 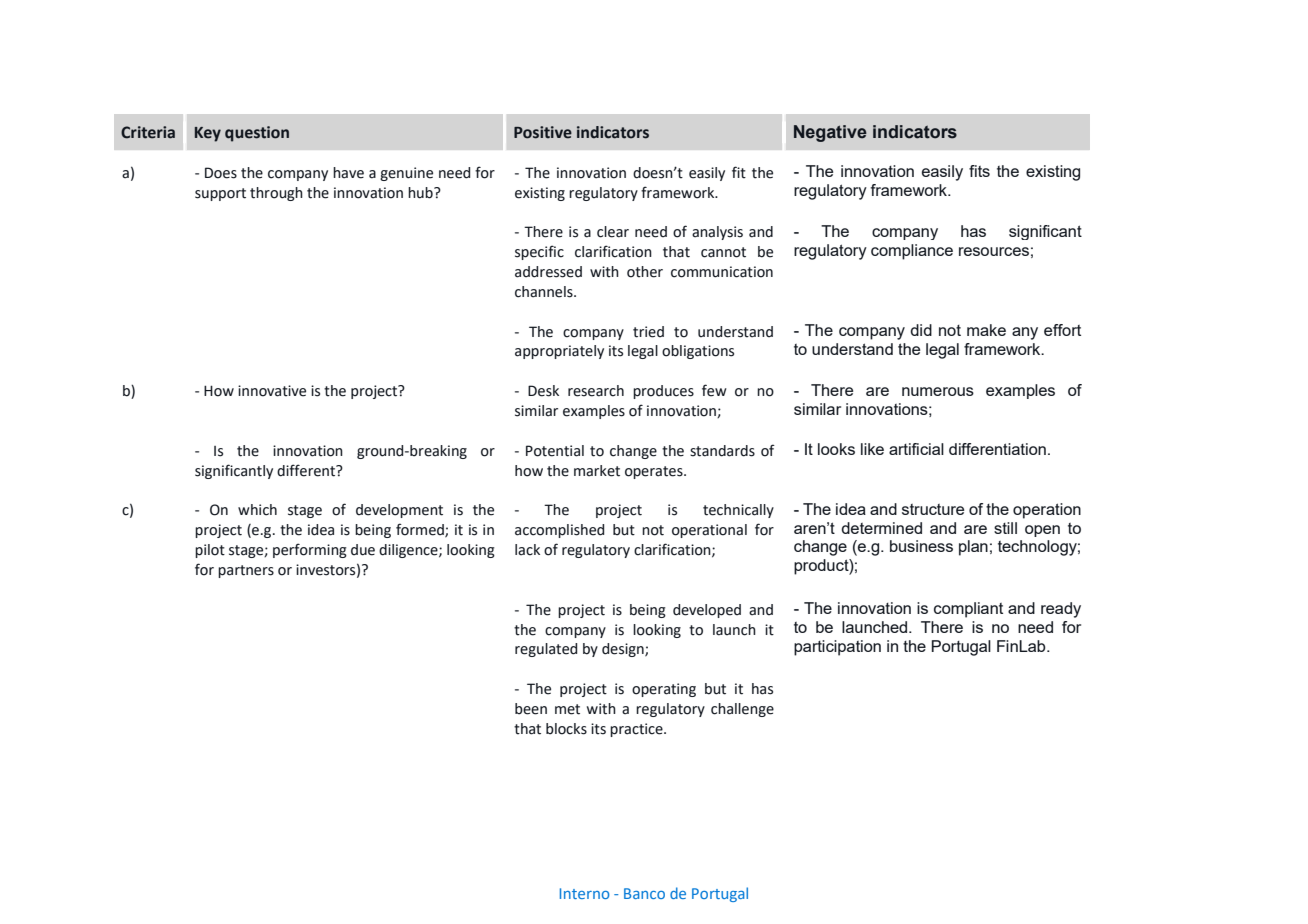 I want to click on structure, so click(x=933, y=509).
